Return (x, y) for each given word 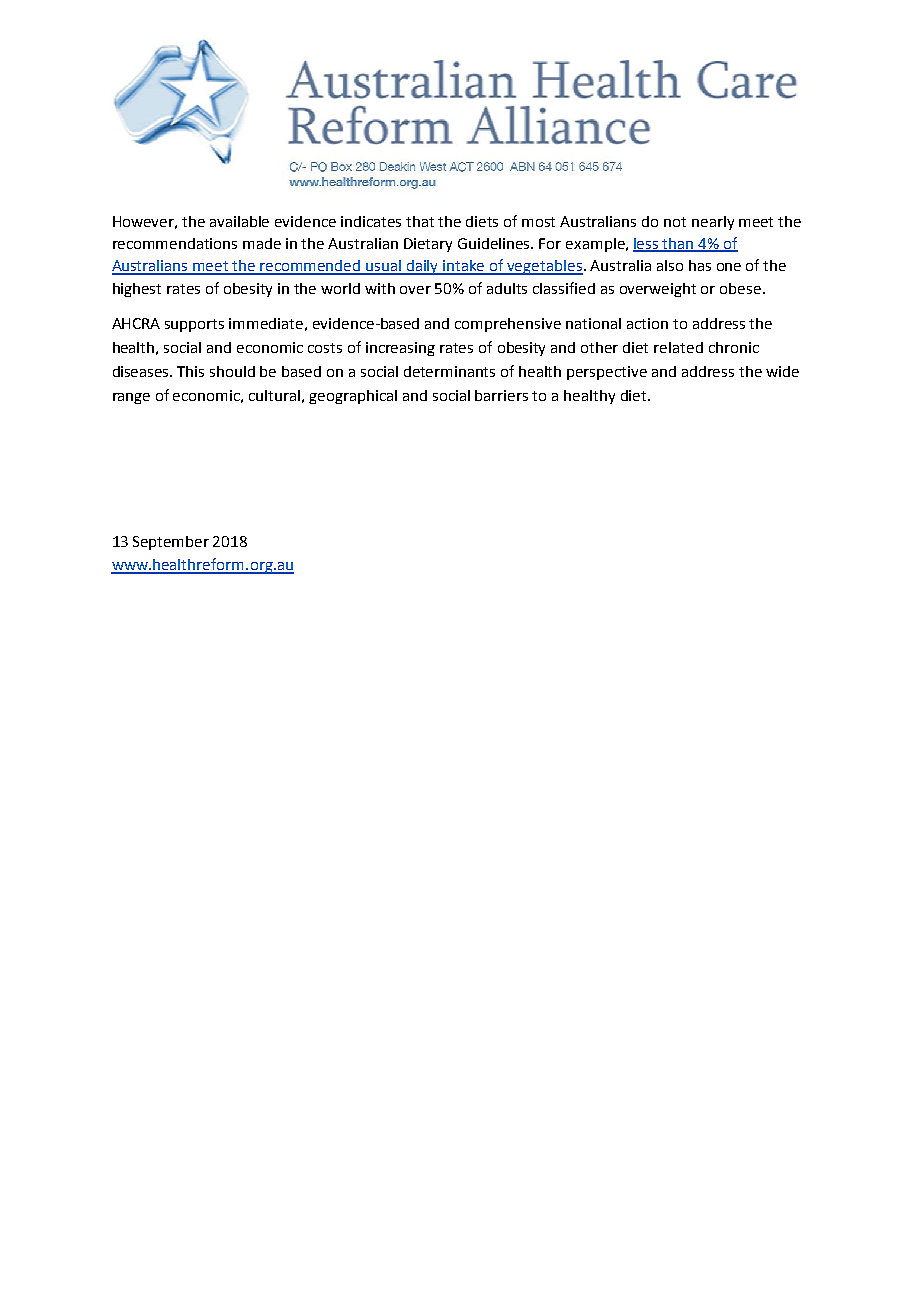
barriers (501, 395)
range (131, 398)
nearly (713, 223)
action (647, 323)
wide (782, 371)
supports (194, 325)
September (171, 543)
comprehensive (508, 325)
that (420, 221)
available (239, 221)
